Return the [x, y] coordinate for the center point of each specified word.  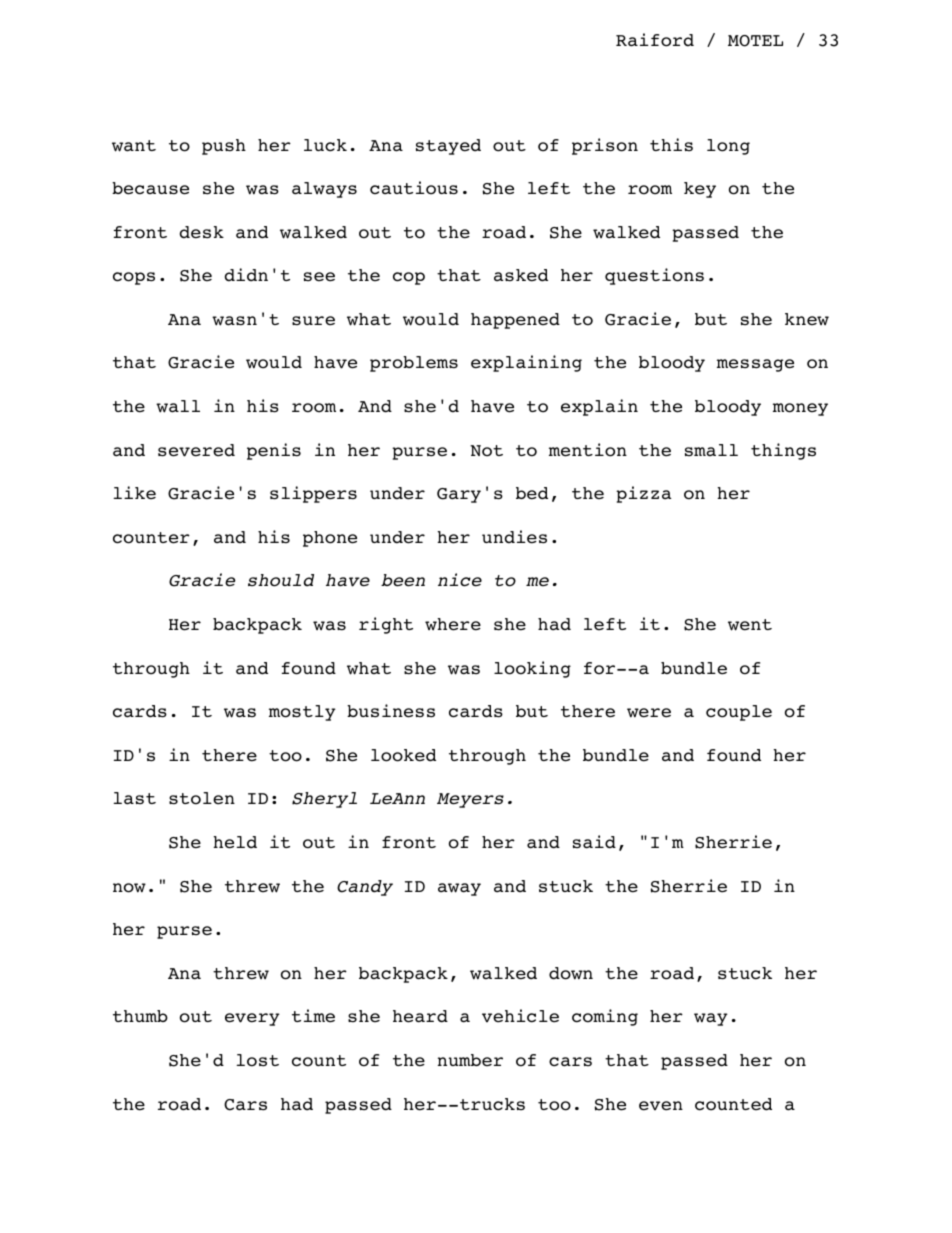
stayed [448, 147]
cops [134, 278]
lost [257, 1060]
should [281, 580]
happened [515, 321]
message [755, 365]
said [594, 842]
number [470, 1060]
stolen [202, 798]
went [750, 625]
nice [460, 580]
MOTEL [755, 41]
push [224, 147]
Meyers [470, 800]
